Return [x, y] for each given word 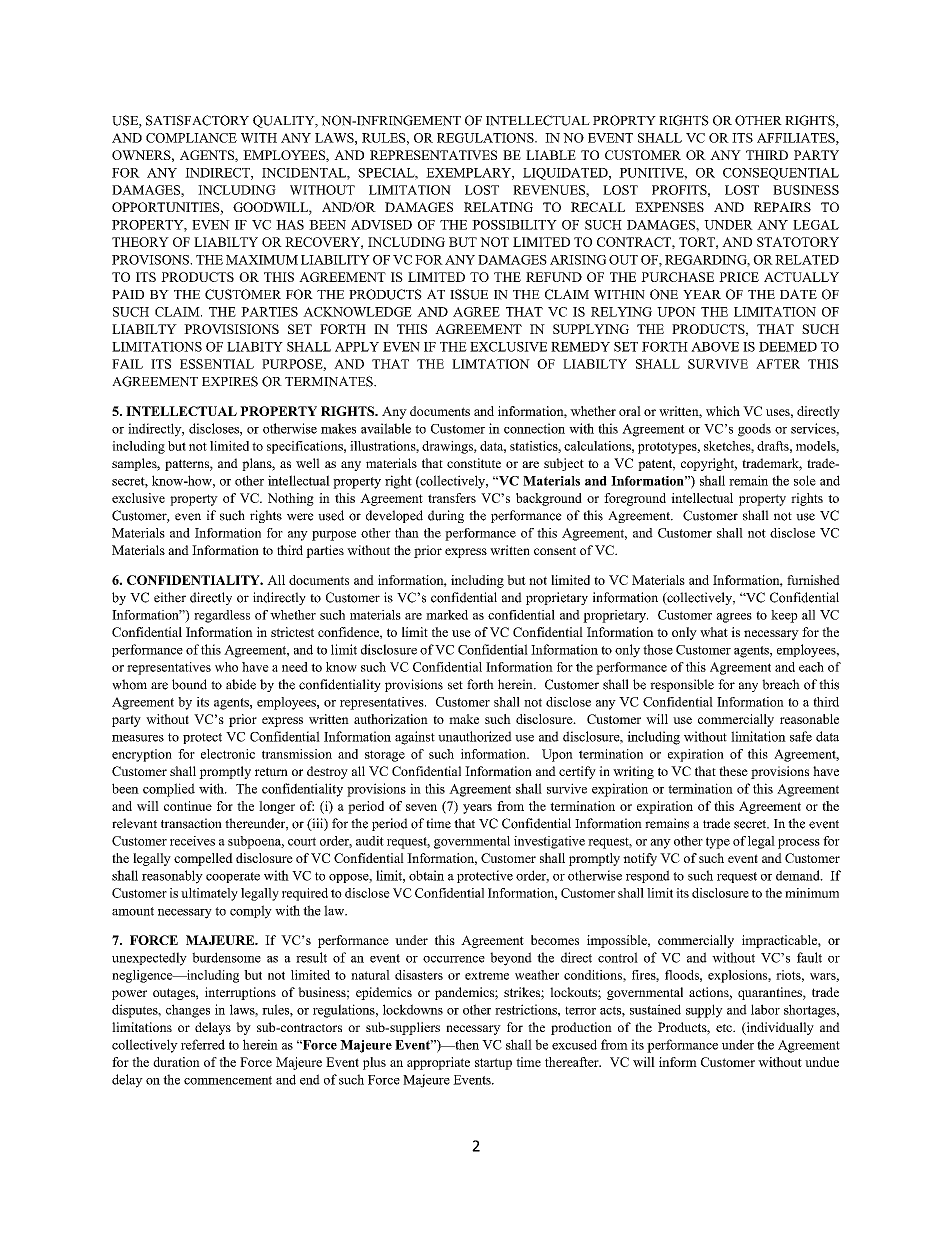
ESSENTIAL [217, 364]
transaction [191, 823]
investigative [549, 842]
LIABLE [551, 155]
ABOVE [715, 347]
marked [447, 615]
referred [203, 1044]
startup [493, 1064]
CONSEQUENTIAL [781, 174]
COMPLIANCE [191, 138]
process [799, 844]
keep [784, 616]
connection [534, 428]
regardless [222, 616]
